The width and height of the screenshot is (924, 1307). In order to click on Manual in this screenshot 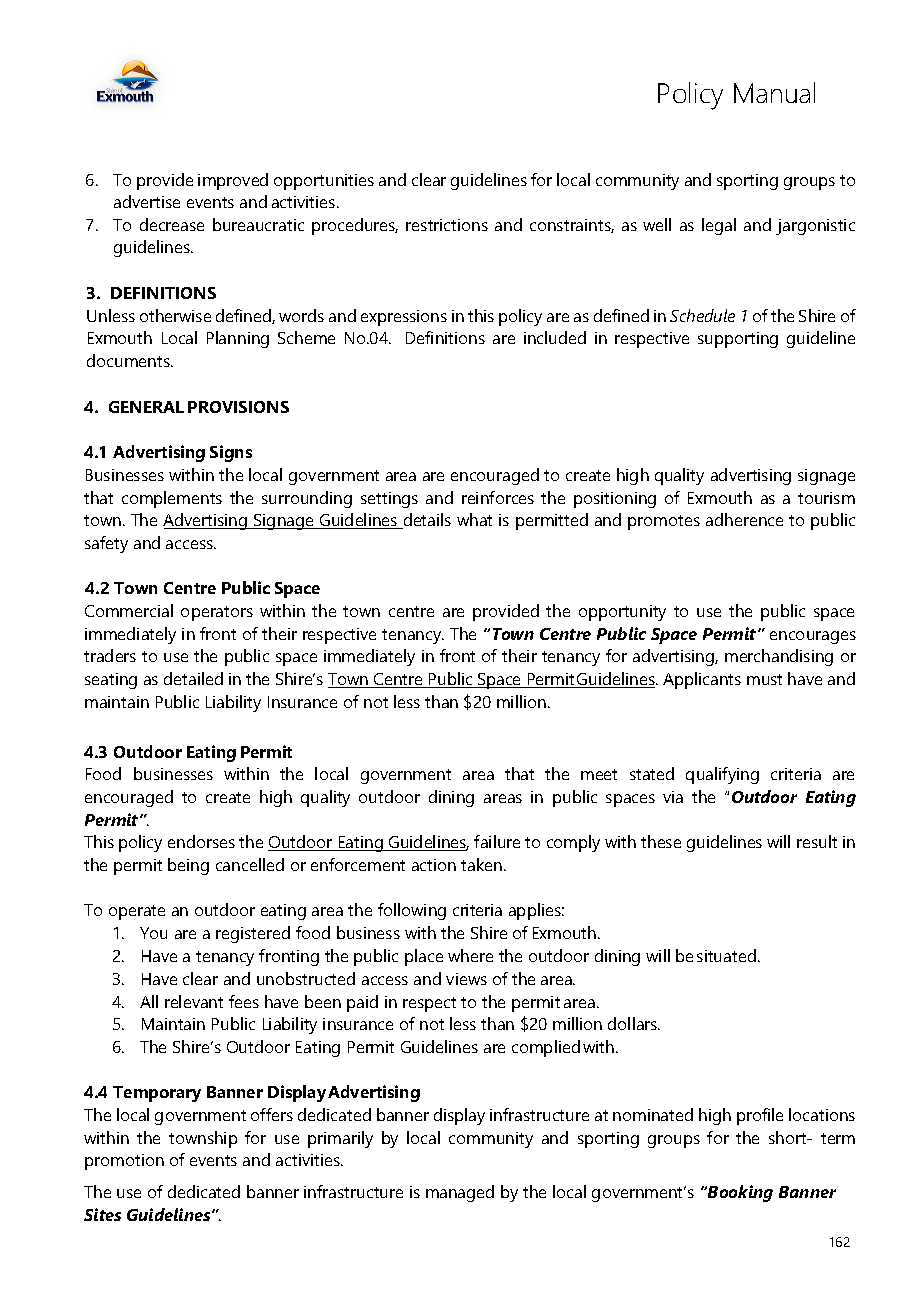, I will do `click(774, 92)`.
